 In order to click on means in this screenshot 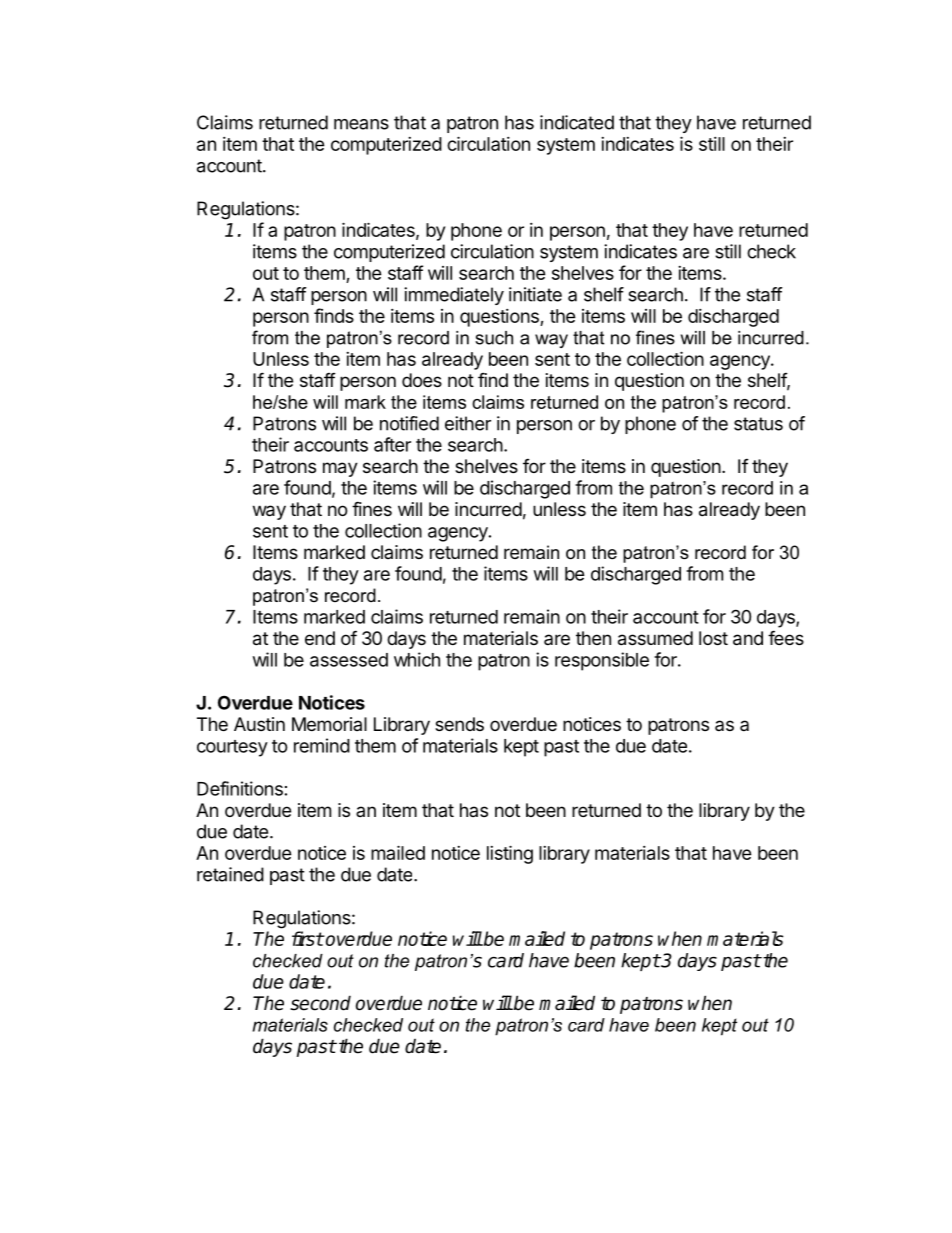, I will do `click(361, 124)`.
